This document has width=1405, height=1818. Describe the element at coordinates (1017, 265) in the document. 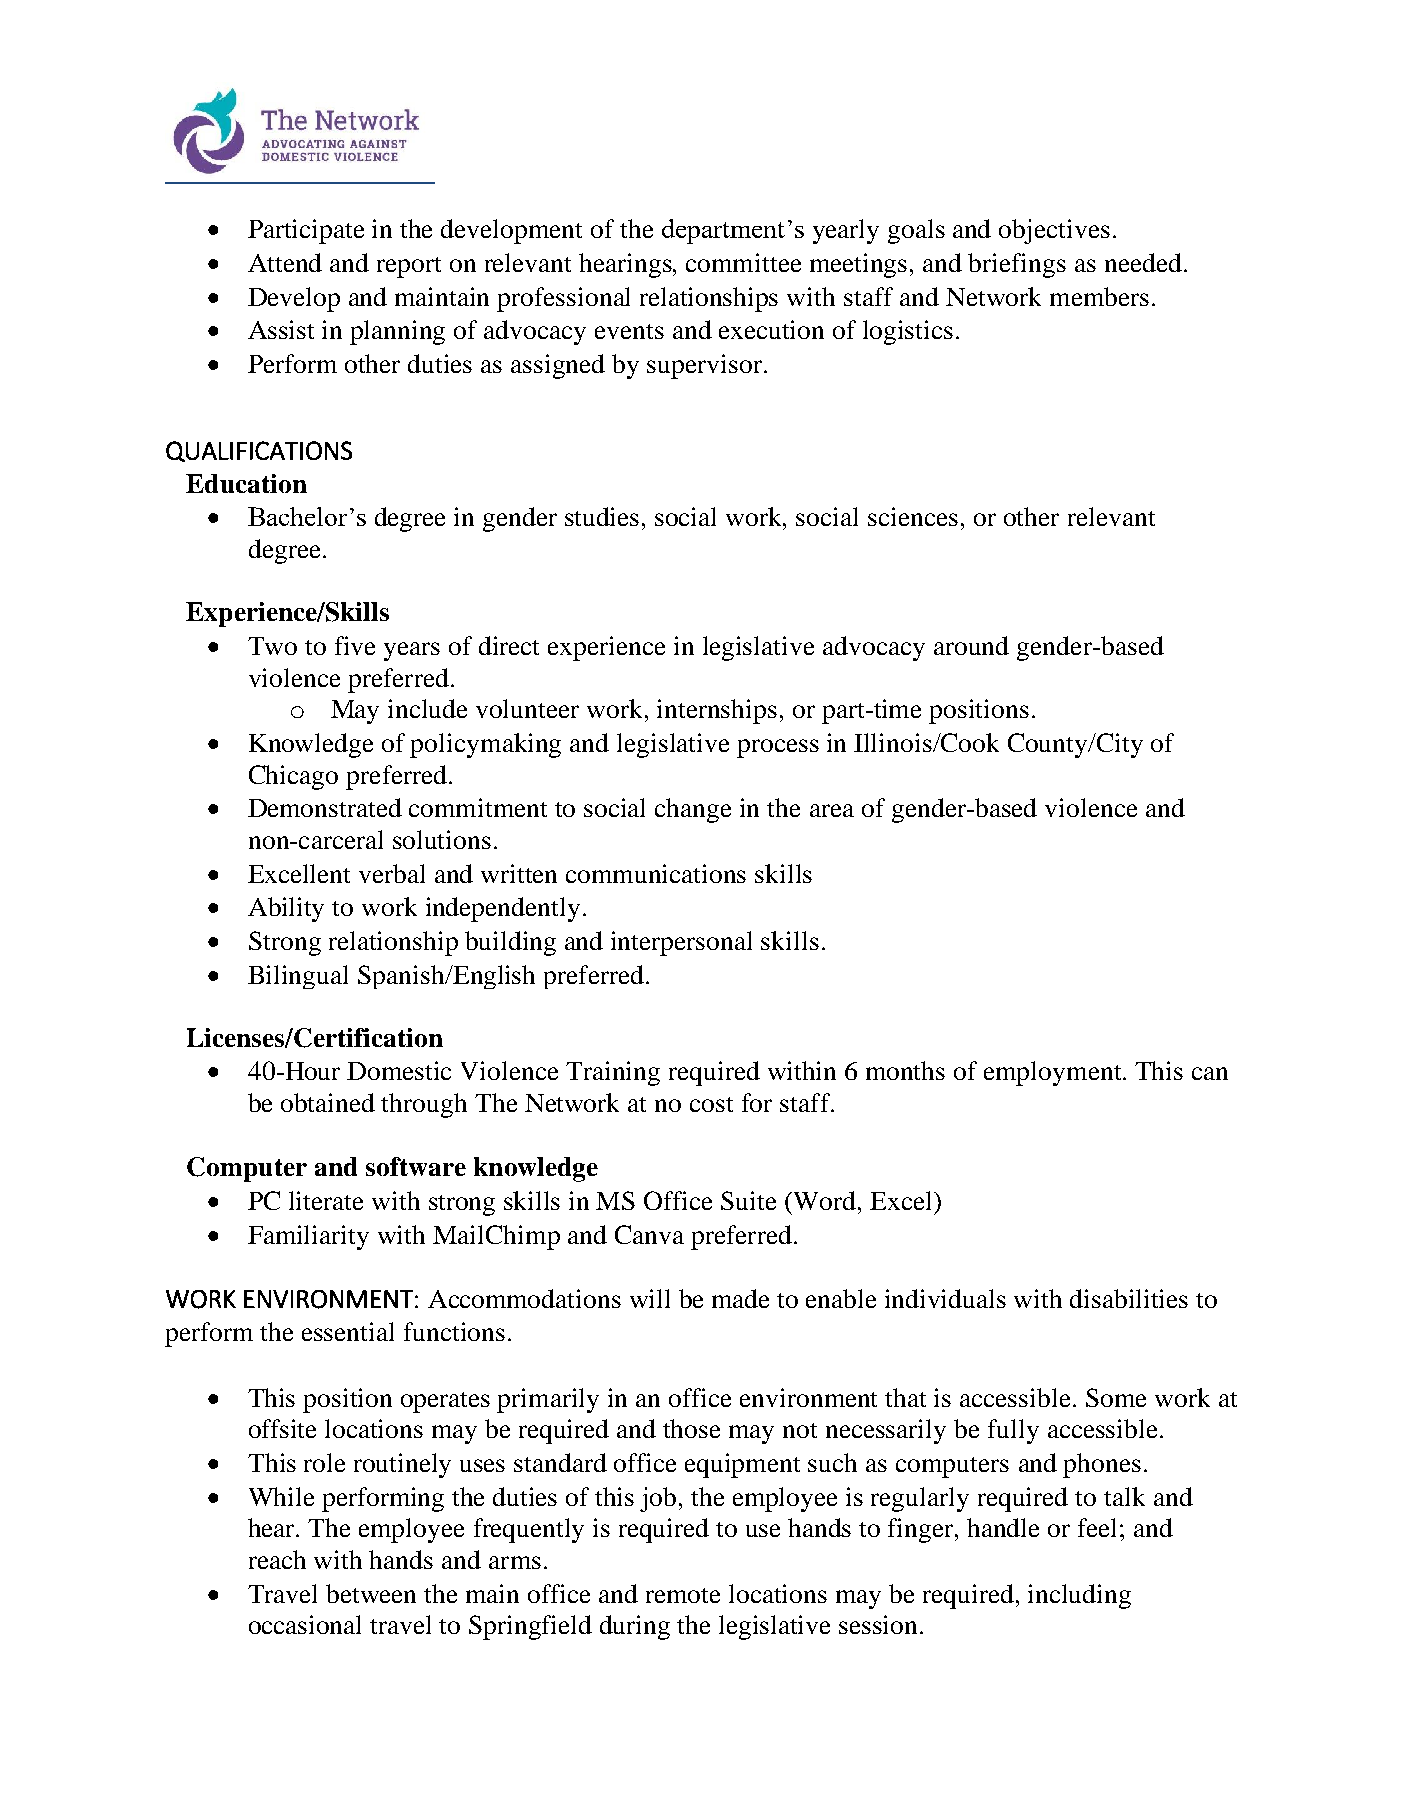

I see `briefings` at that location.
